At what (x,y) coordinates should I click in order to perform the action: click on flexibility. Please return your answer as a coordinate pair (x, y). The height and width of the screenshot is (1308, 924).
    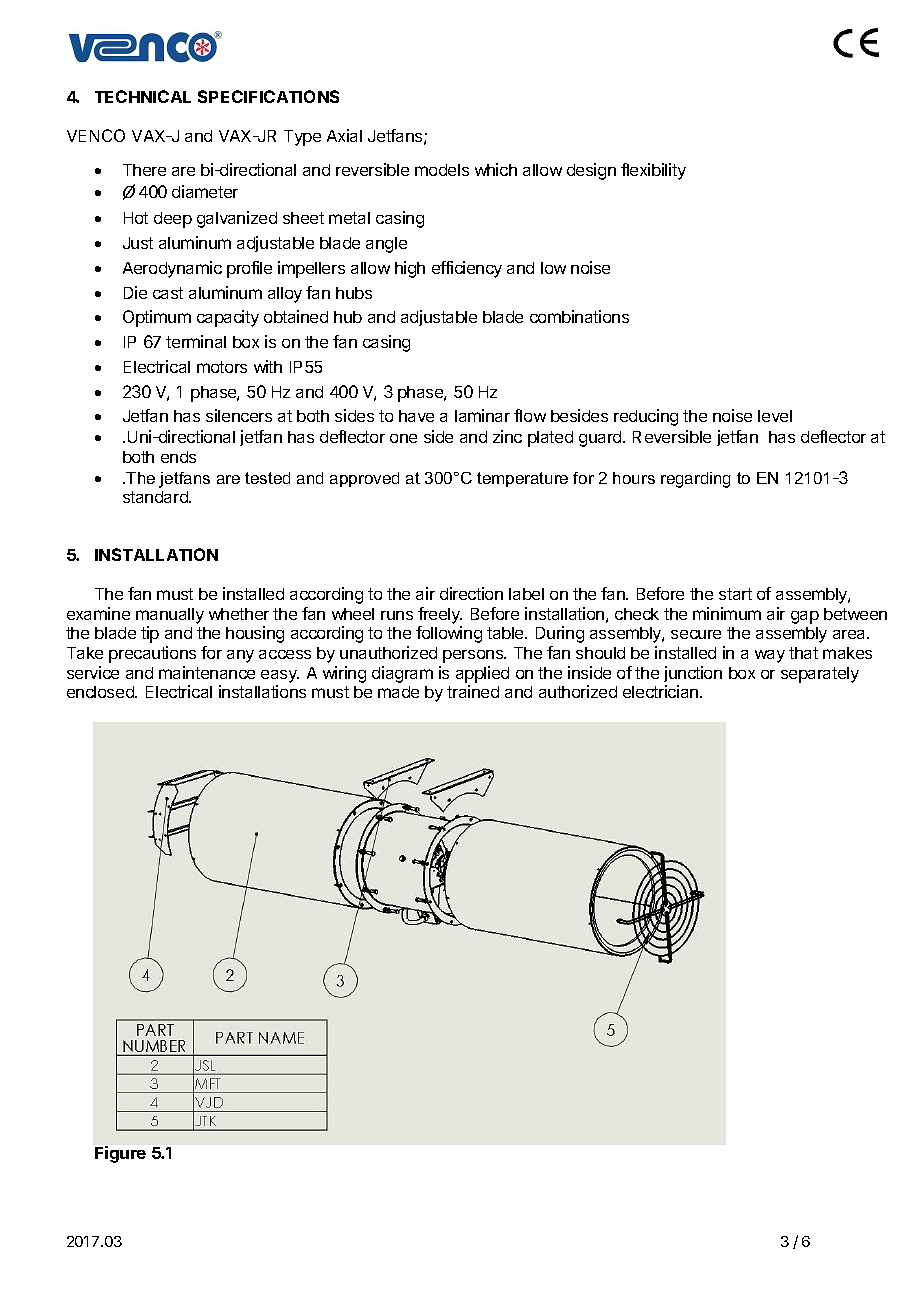
    Looking at the image, I should click on (653, 171).
